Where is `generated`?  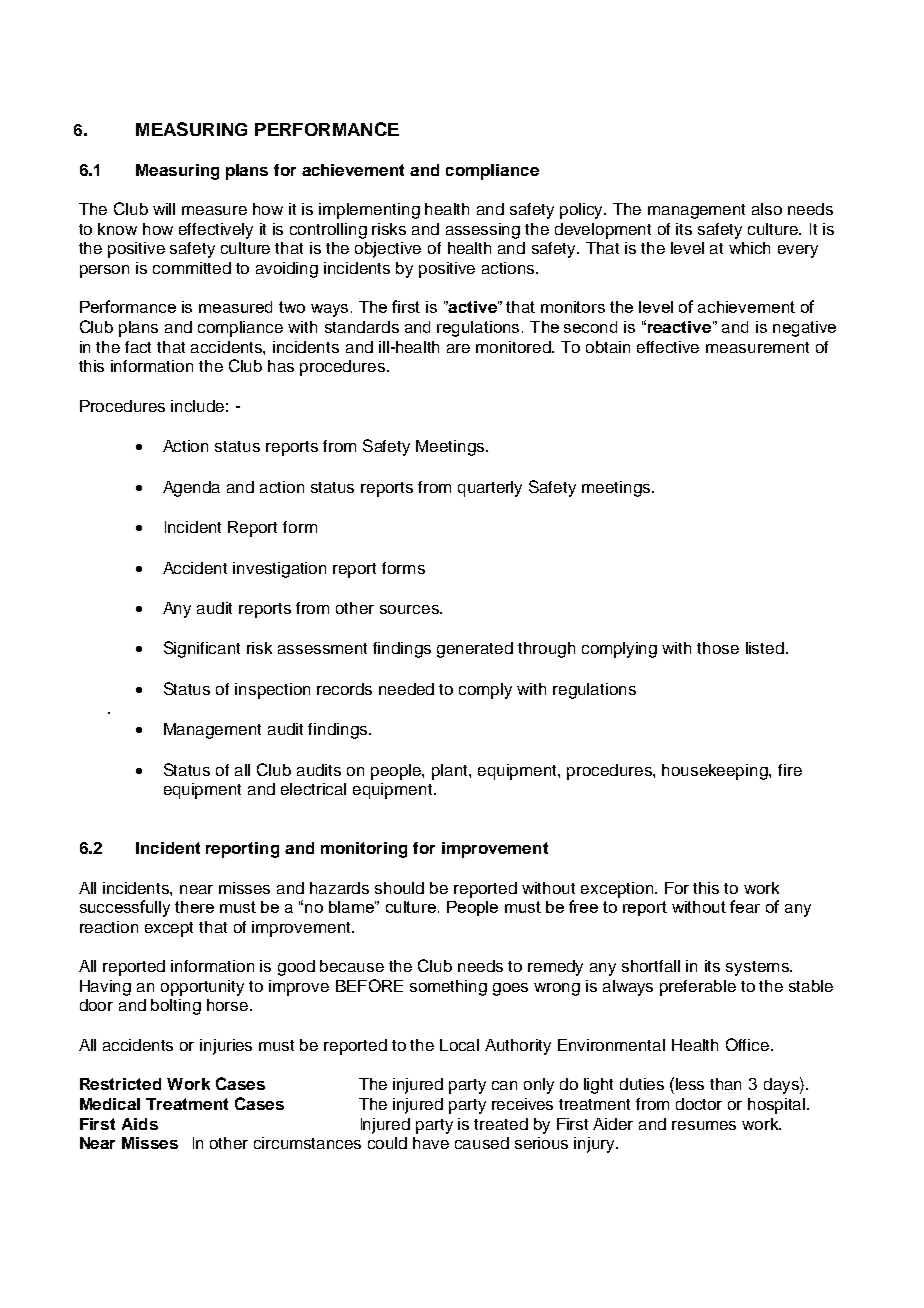
generated is located at coordinates (475, 650).
